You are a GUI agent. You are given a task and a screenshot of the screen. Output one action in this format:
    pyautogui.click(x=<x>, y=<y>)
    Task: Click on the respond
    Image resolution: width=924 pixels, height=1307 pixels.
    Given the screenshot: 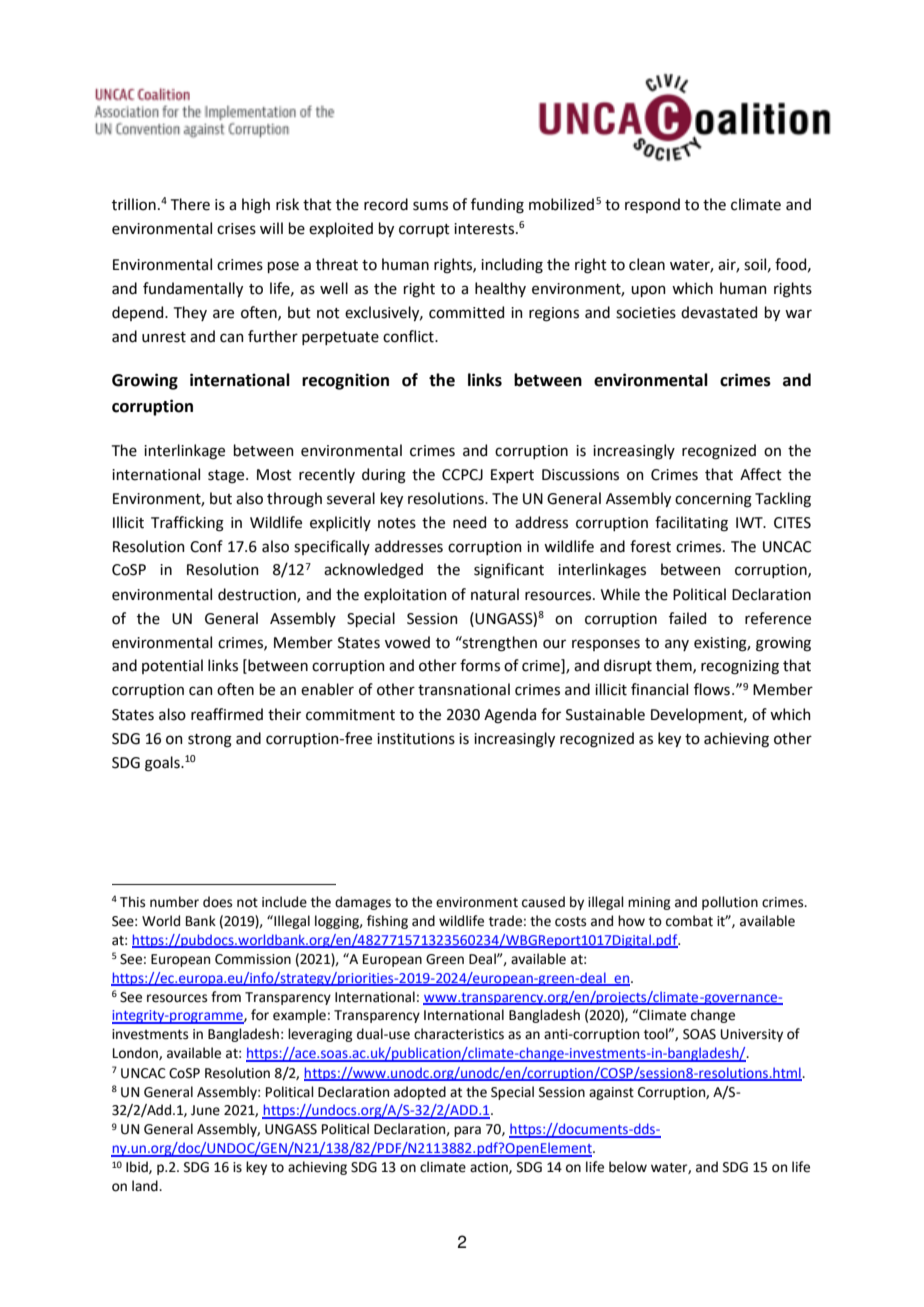 What is the action you would take?
    pyautogui.click(x=652, y=205)
